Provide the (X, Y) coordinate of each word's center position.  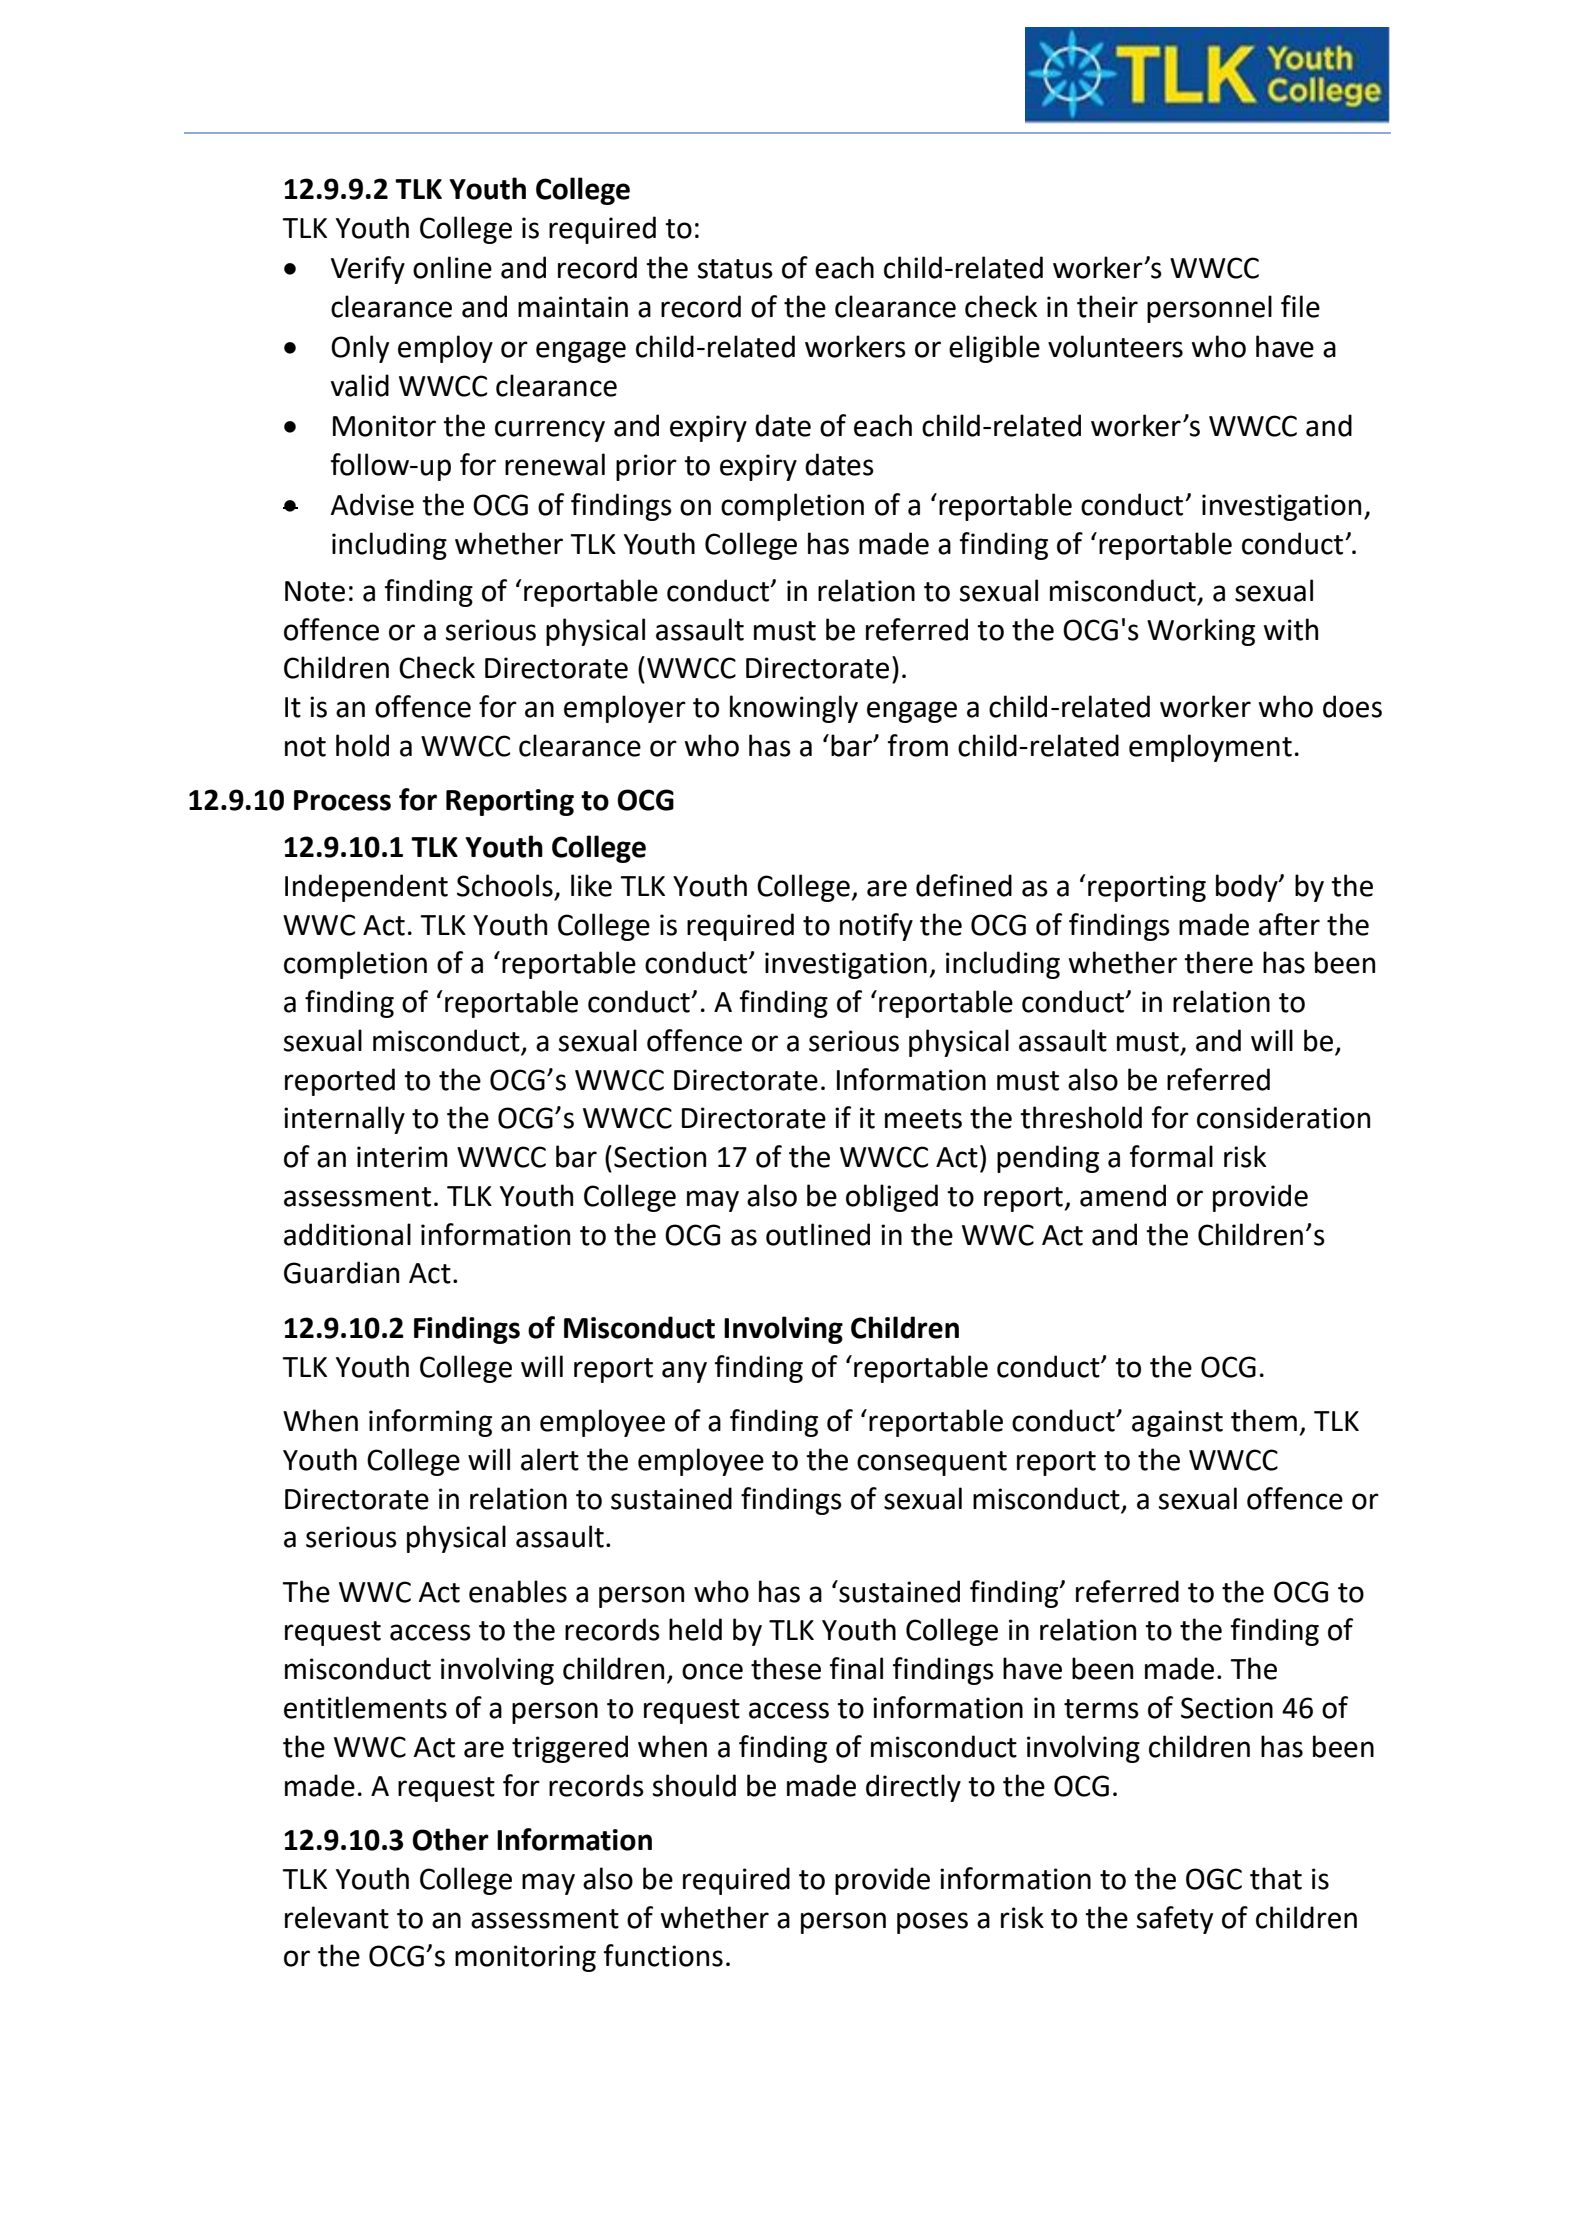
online (452, 267)
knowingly (794, 709)
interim (402, 1157)
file (1300, 306)
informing (430, 1423)
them (1264, 1420)
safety (1175, 1920)
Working (1201, 632)
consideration (1283, 1117)
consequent (932, 1463)
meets (923, 1119)
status (735, 269)
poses (932, 1923)
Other (450, 1839)
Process (342, 800)
